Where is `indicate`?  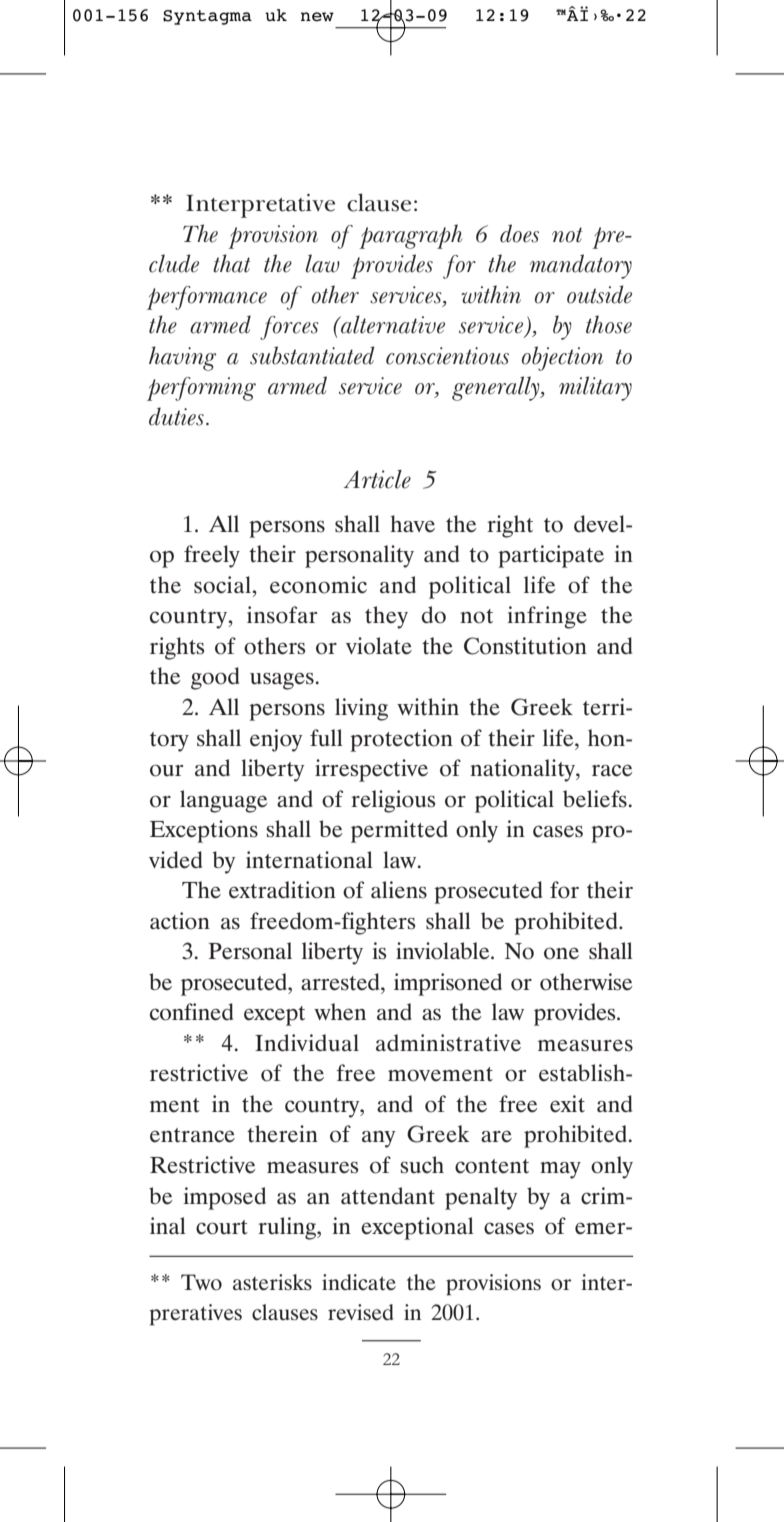 indicate is located at coordinates (359, 1282).
